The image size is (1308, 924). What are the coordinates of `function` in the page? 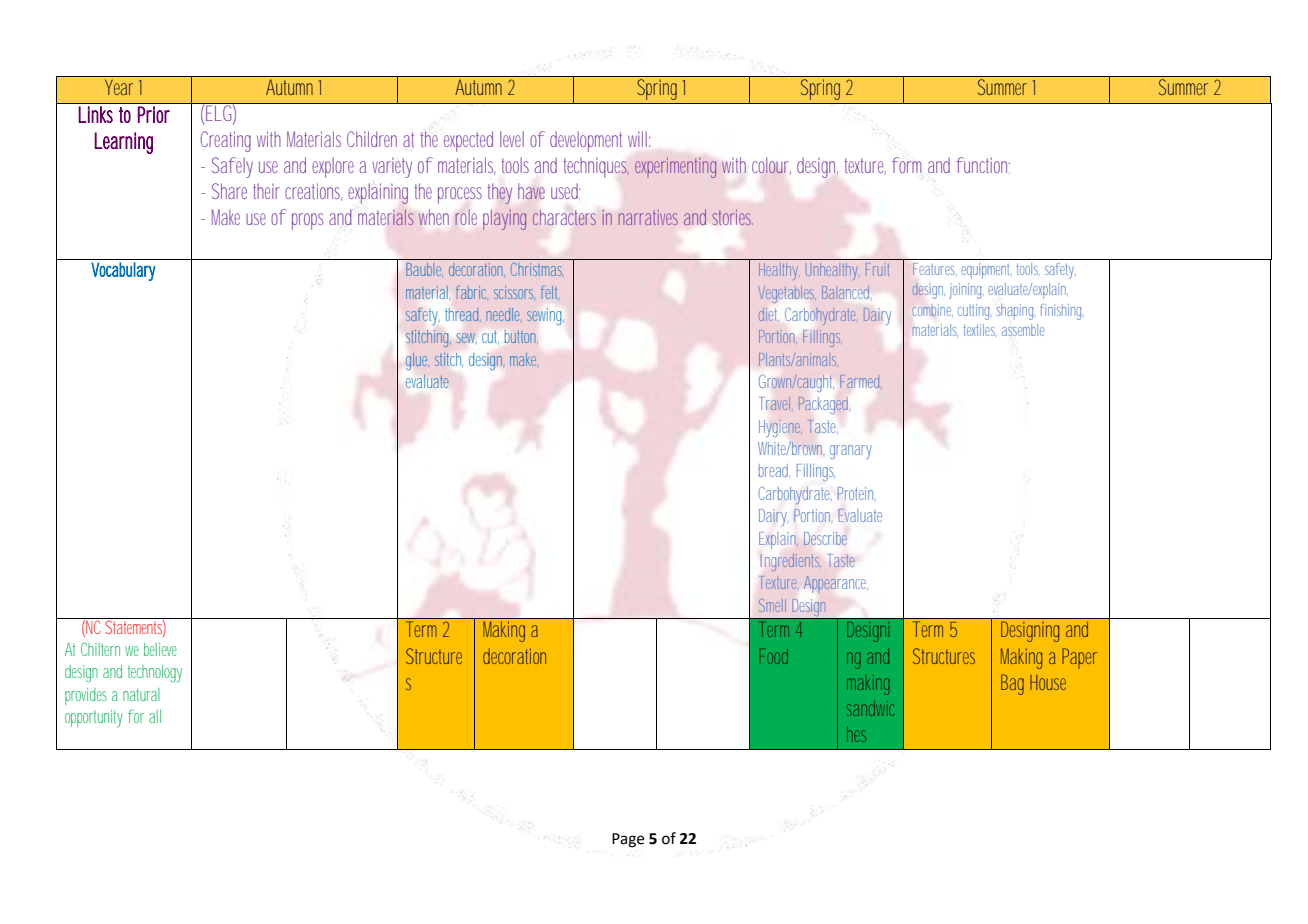 It's located at (983, 165).
